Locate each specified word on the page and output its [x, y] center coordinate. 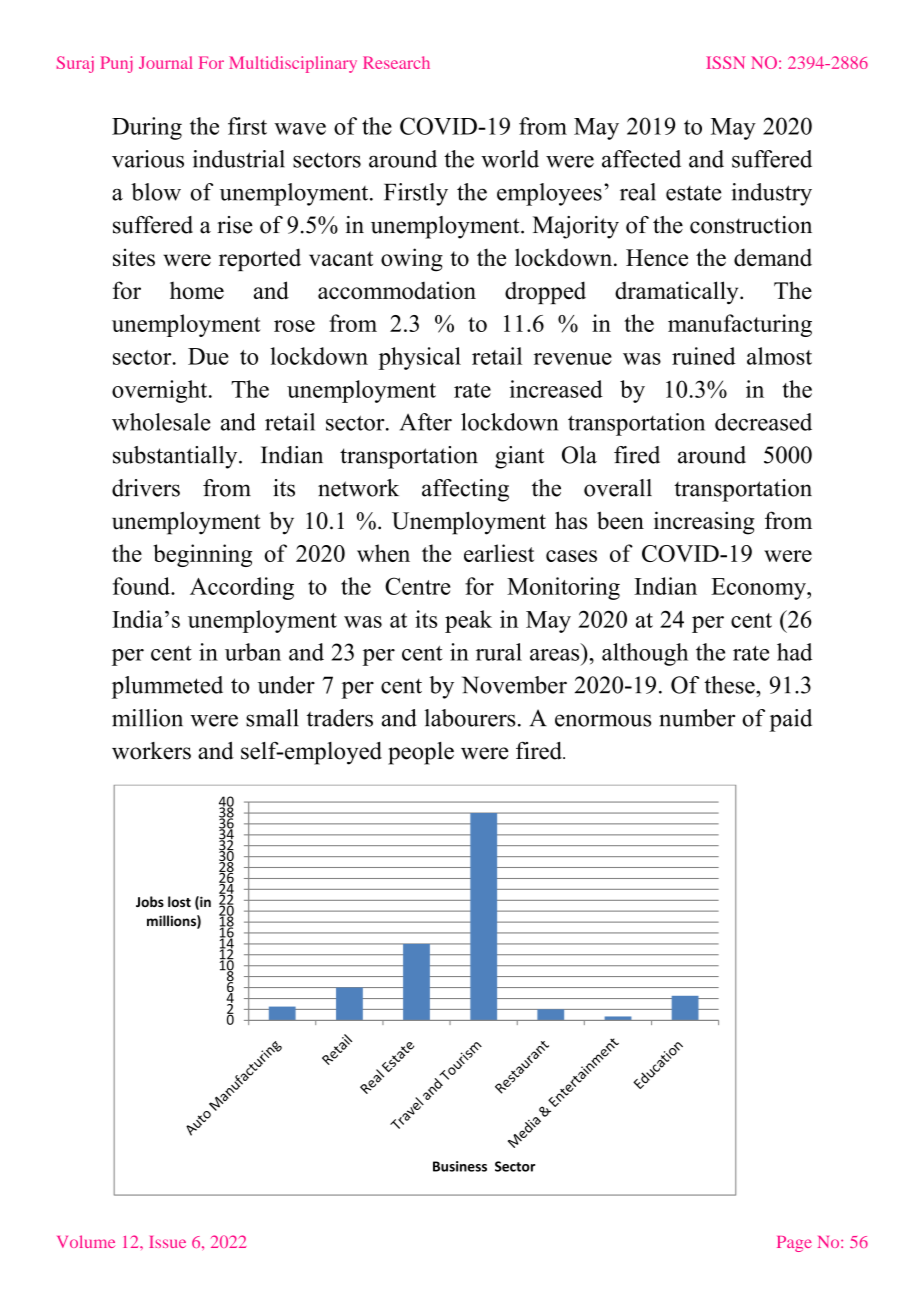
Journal [165, 62]
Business [460, 1166]
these [730, 685]
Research [396, 62]
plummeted [167, 687]
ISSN [725, 62]
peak [468, 621]
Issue [167, 1242]
